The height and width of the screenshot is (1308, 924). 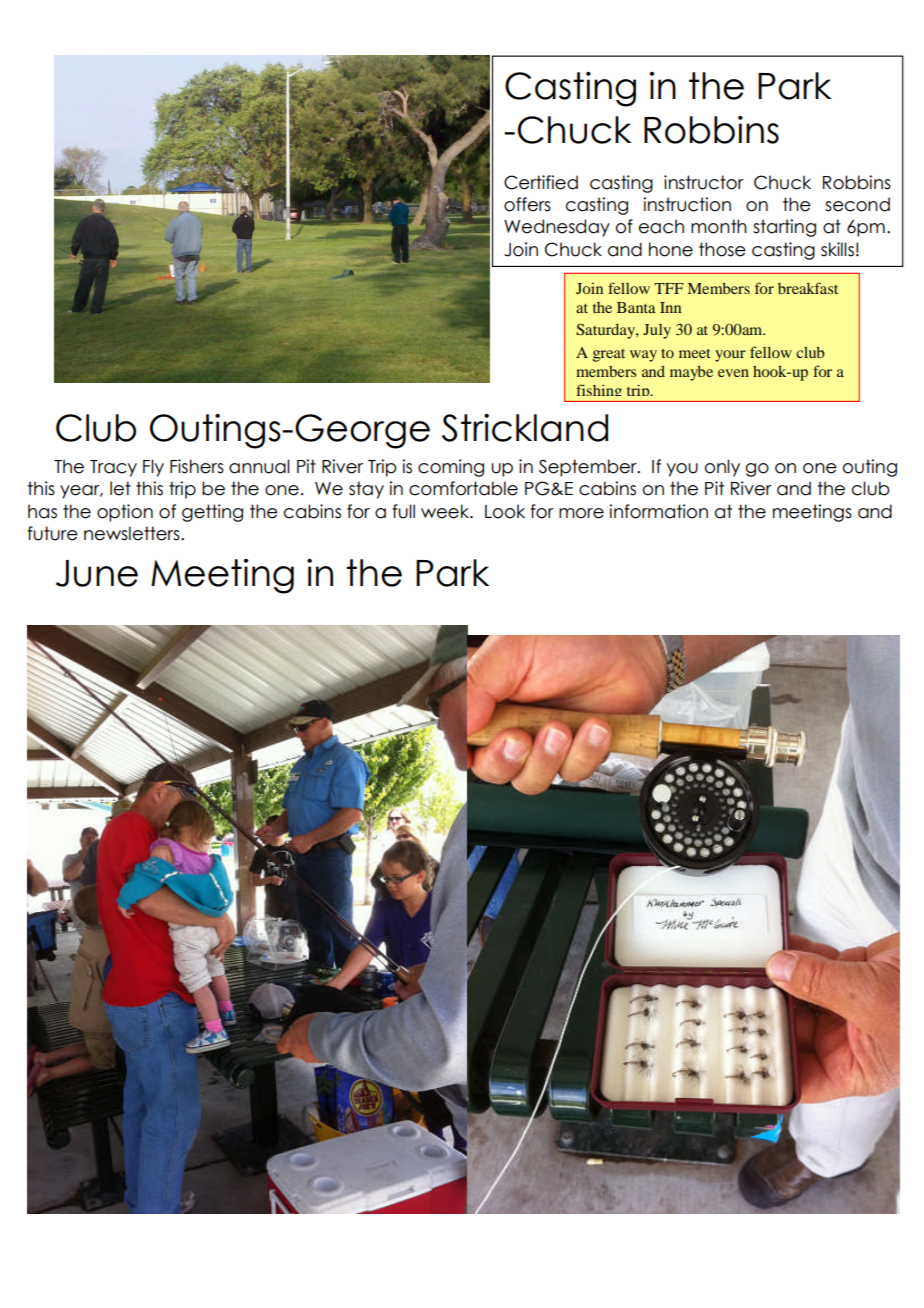 I want to click on Wednesday, so click(x=557, y=228).
